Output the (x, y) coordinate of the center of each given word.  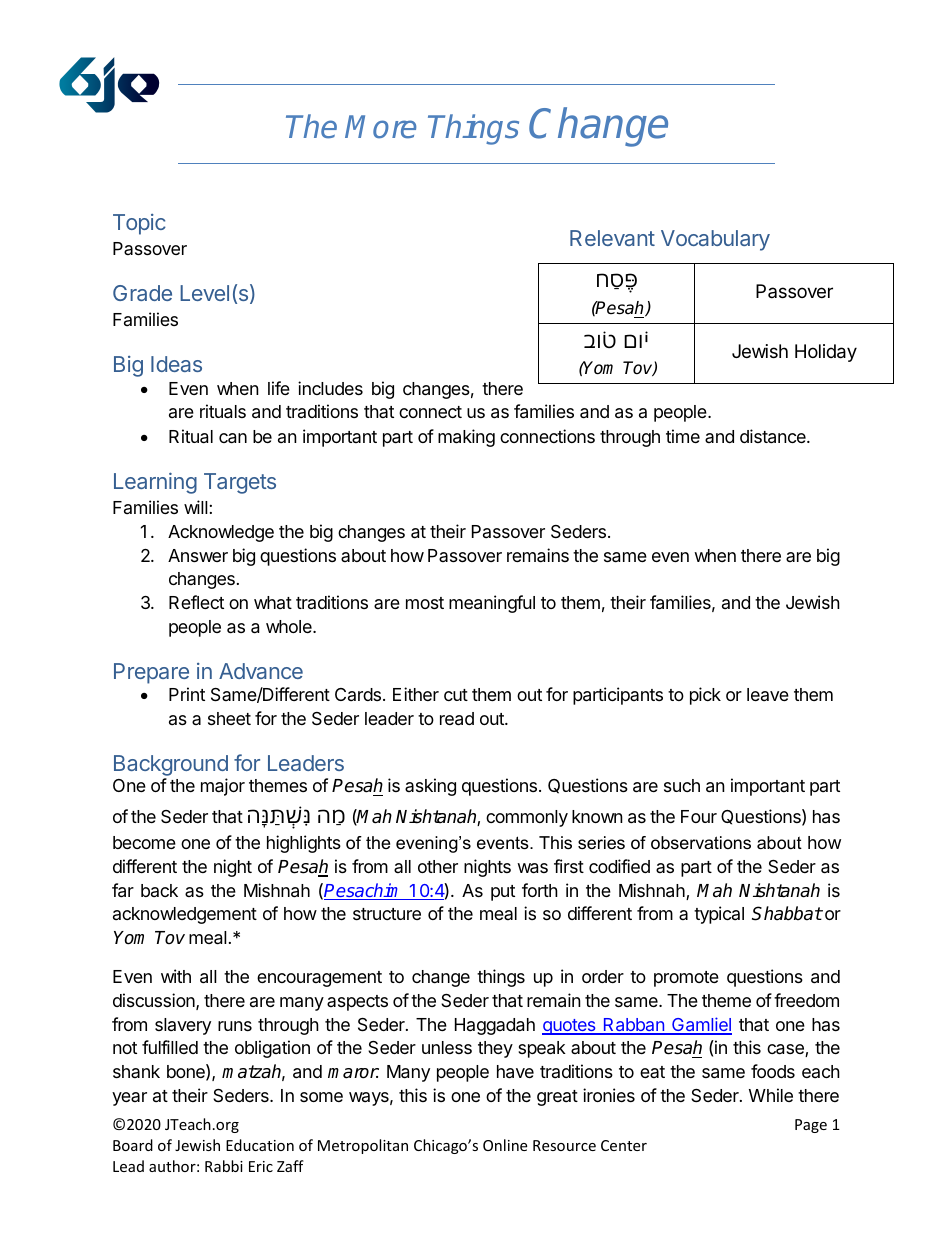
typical (719, 915)
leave (768, 694)
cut (456, 695)
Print (187, 694)
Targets (240, 483)
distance (774, 436)
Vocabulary (715, 240)
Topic (139, 224)
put (503, 893)
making (466, 438)
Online (505, 1145)
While (771, 1095)
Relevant (612, 238)
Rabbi (224, 1166)
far (123, 890)
